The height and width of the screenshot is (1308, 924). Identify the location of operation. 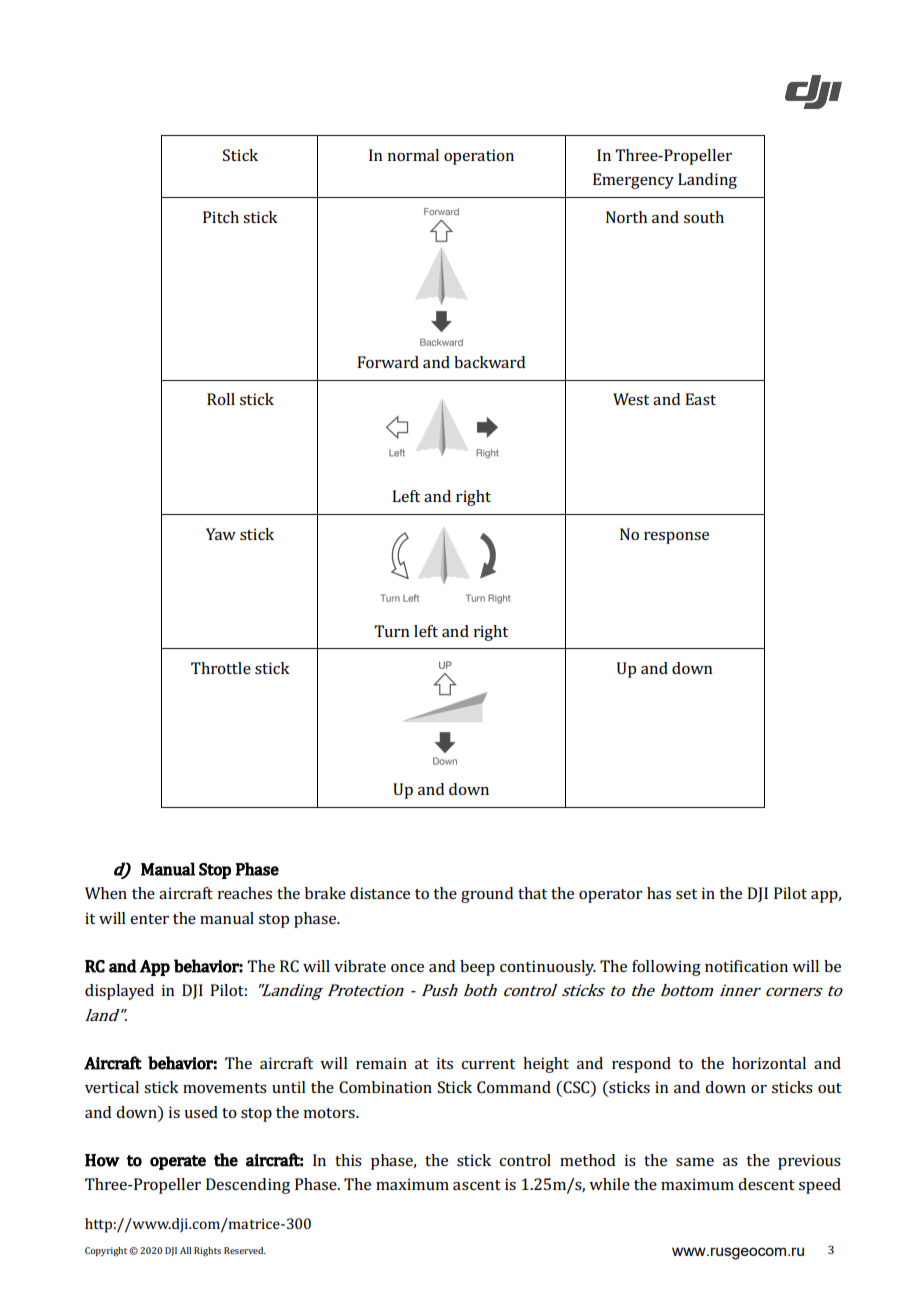
(479, 157).
